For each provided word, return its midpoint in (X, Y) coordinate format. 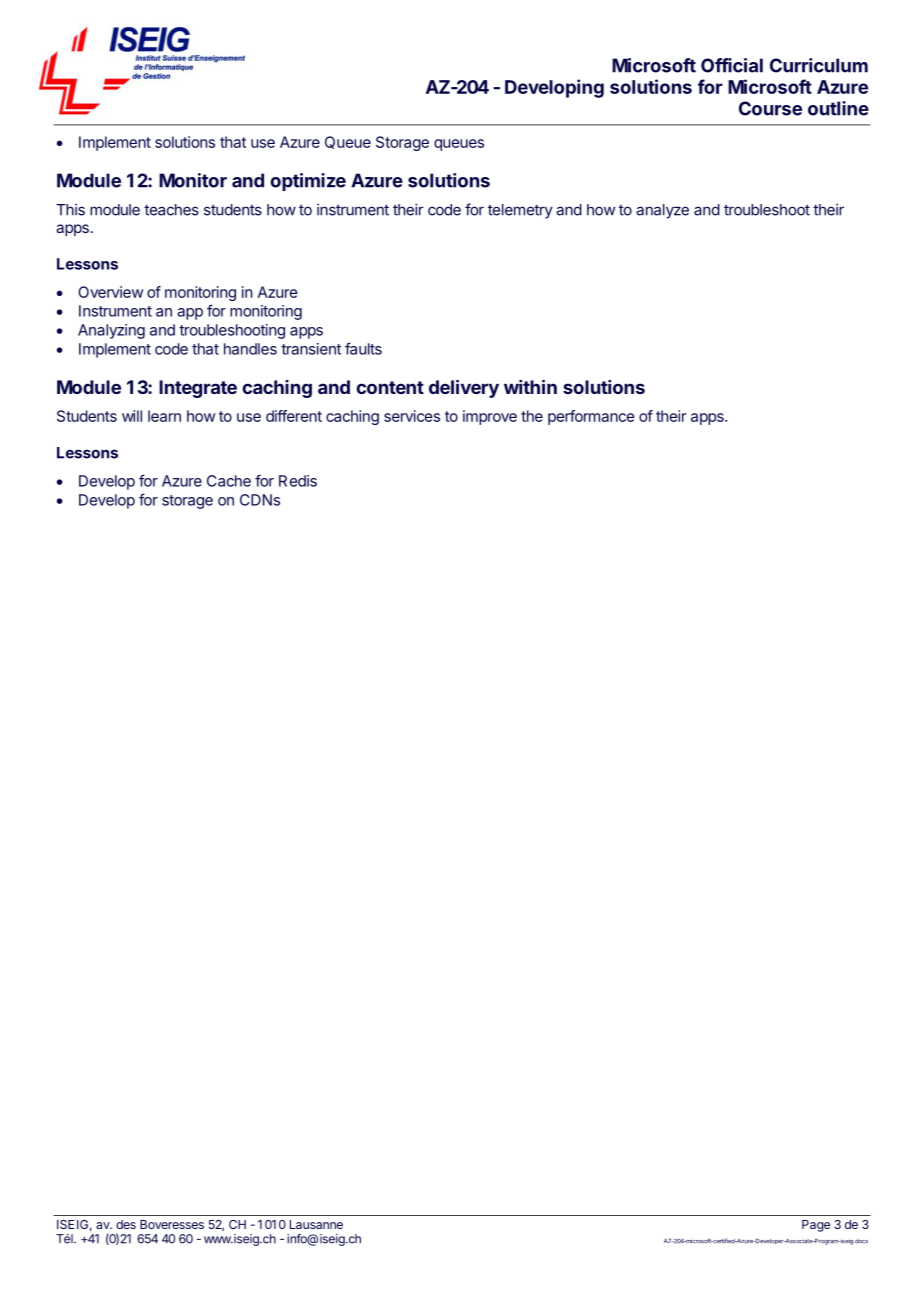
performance (591, 417)
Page (816, 1226)
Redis (298, 481)
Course (770, 108)
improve (490, 417)
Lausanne (316, 1224)
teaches (171, 210)
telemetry (520, 211)
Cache (229, 481)
